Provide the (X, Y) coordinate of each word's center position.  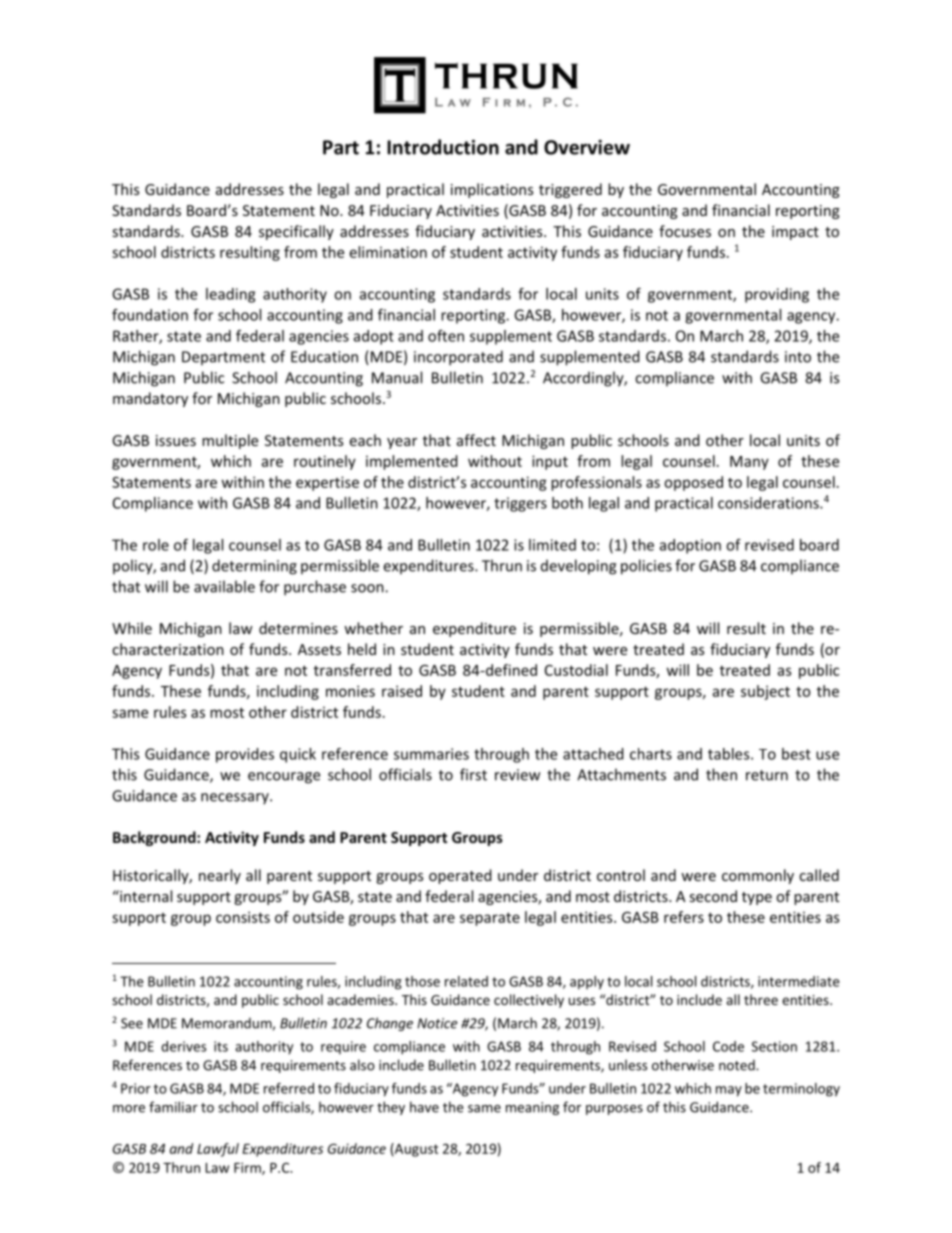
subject (765, 692)
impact (795, 233)
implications (492, 190)
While (132, 628)
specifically (296, 232)
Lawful (218, 1150)
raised (402, 691)
